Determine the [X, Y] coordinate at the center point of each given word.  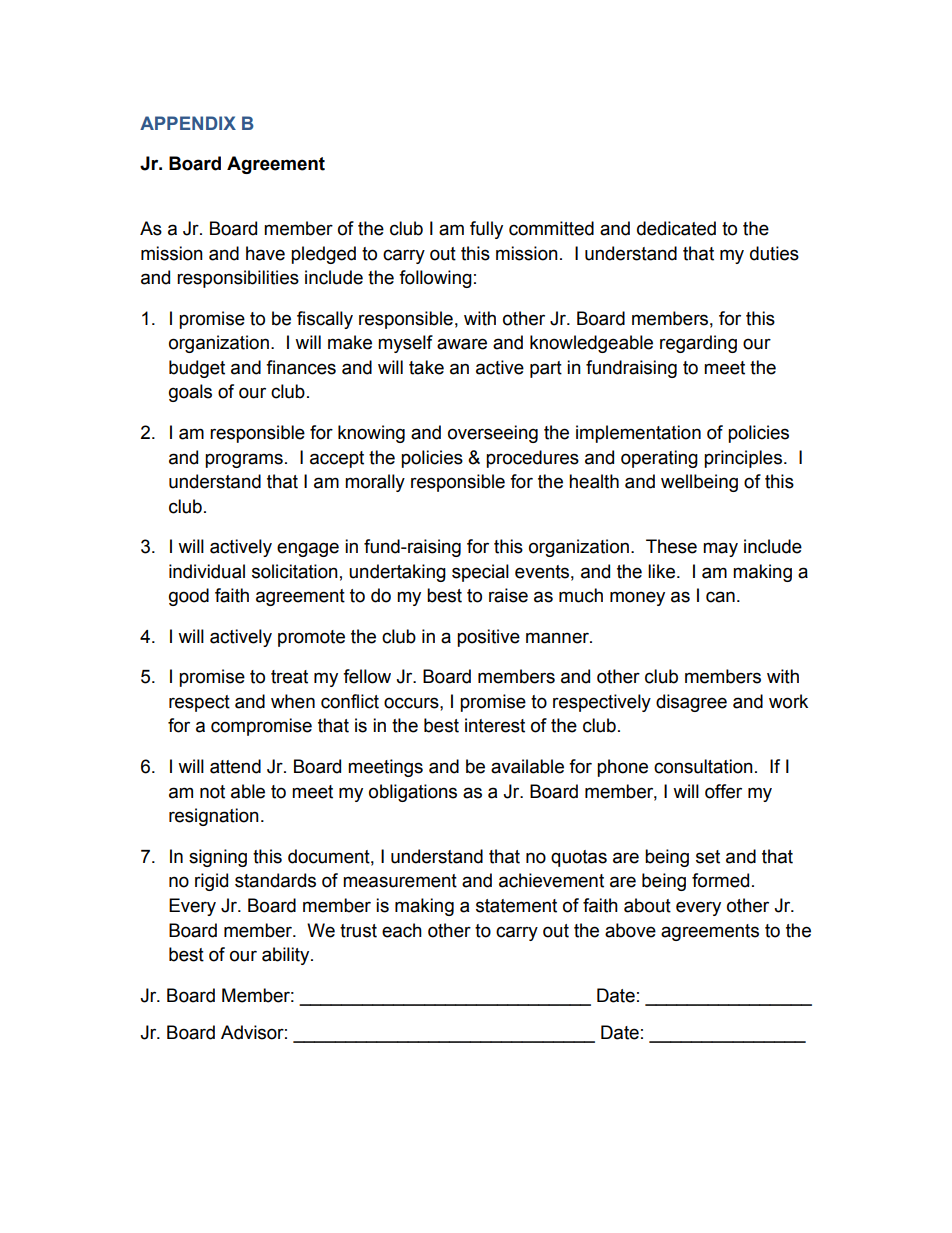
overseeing [493, 434]
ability [287, 956]
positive [488, 638]
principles [743, 459]
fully [486, 230]
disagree [691, 703]
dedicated [676, 228]
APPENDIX [188, 123]
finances [301, 367]
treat [289, 677]
